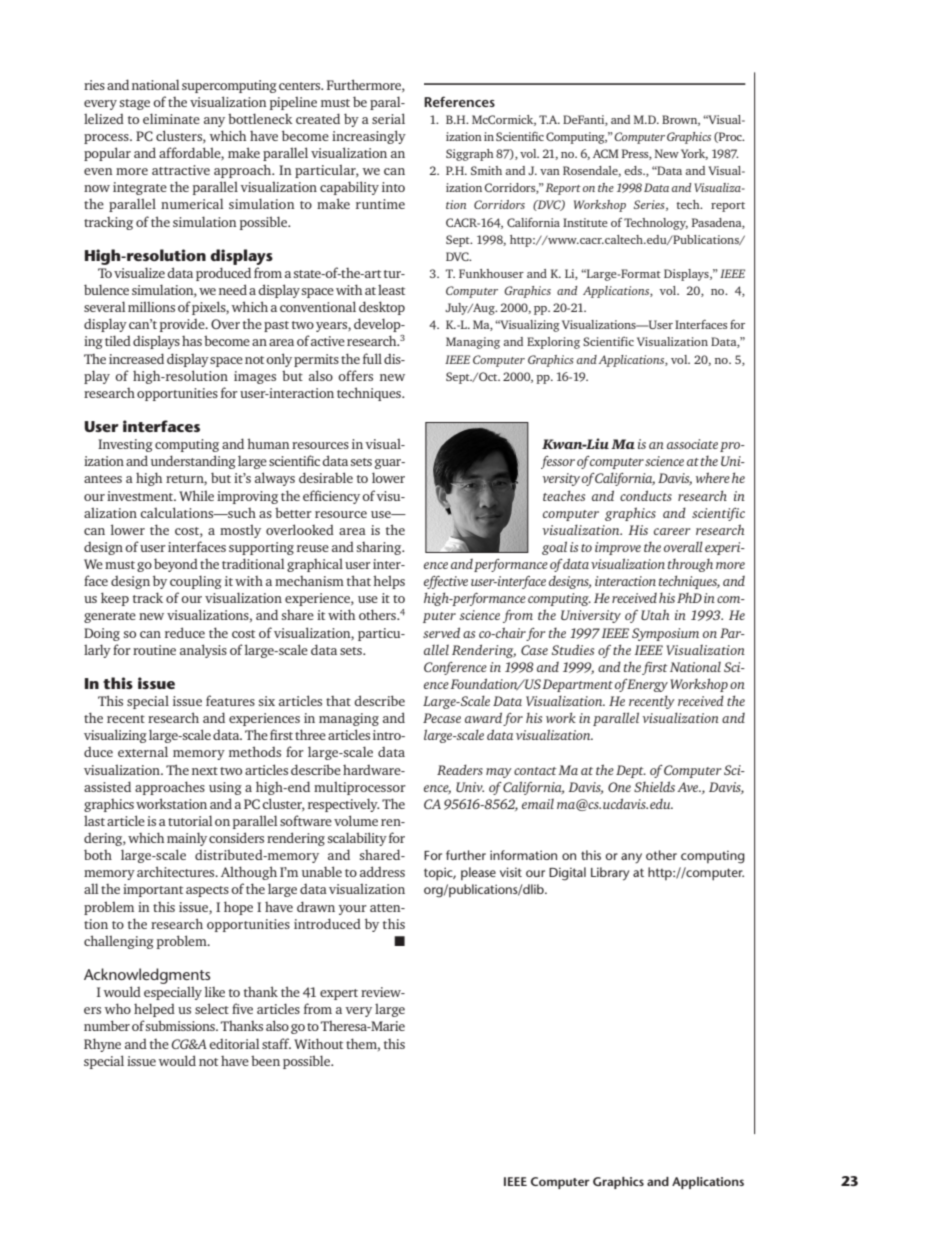 The width and height of the page is (952, 1233). Describe the element at coordinates (181, 1025) in the page. I see `submissions` at that location.
